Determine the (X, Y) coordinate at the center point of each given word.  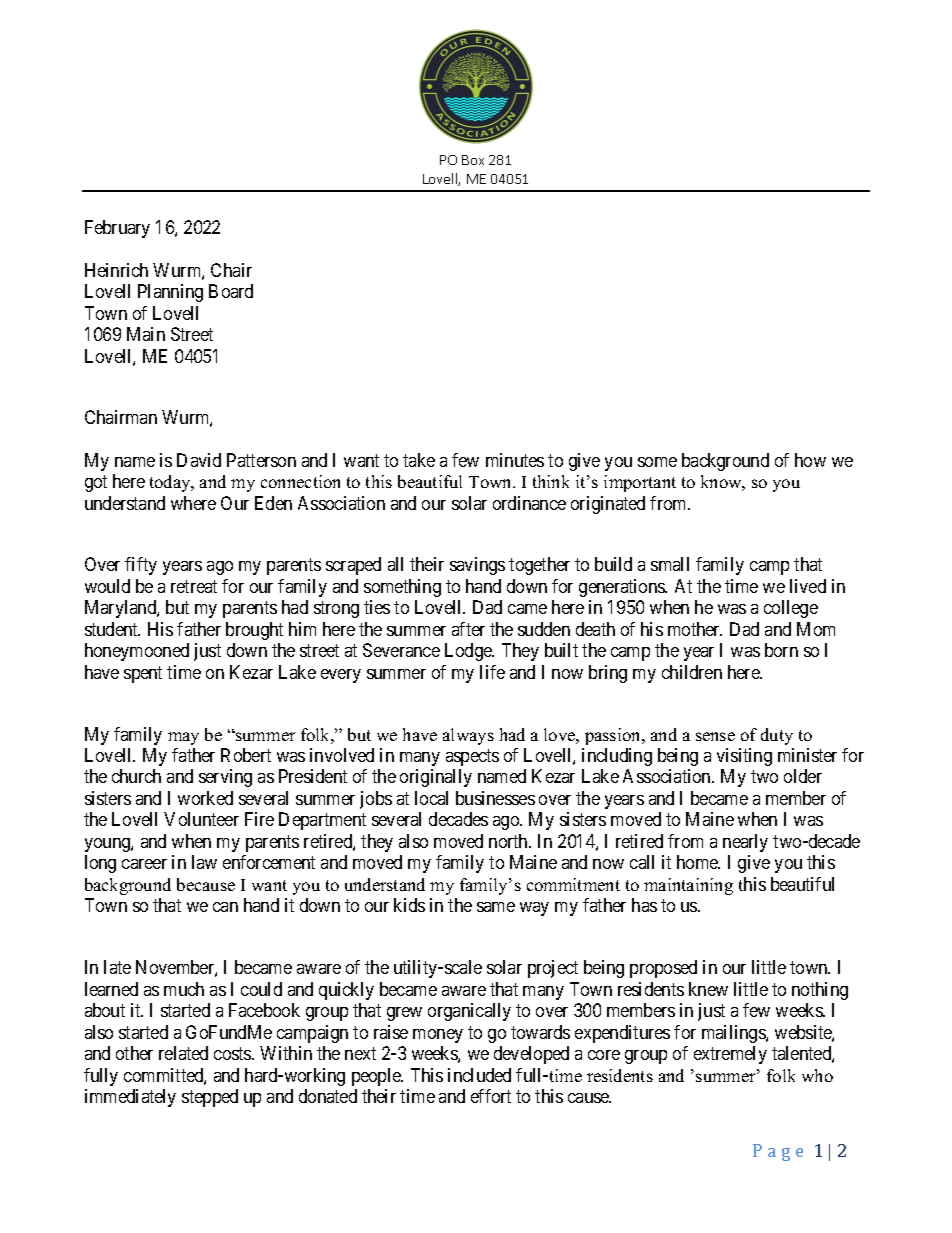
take (419, 460)
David (199, 460)
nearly (745, 843)
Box (473, 160)
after (468, 629)
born (781, 650)
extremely (730, 1055)
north (509, 841)
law (204, 862)
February (117, 229)
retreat (194, 586)
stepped (210, 1098)
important (640, 483)
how (810, 460)
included (479, 1075)
